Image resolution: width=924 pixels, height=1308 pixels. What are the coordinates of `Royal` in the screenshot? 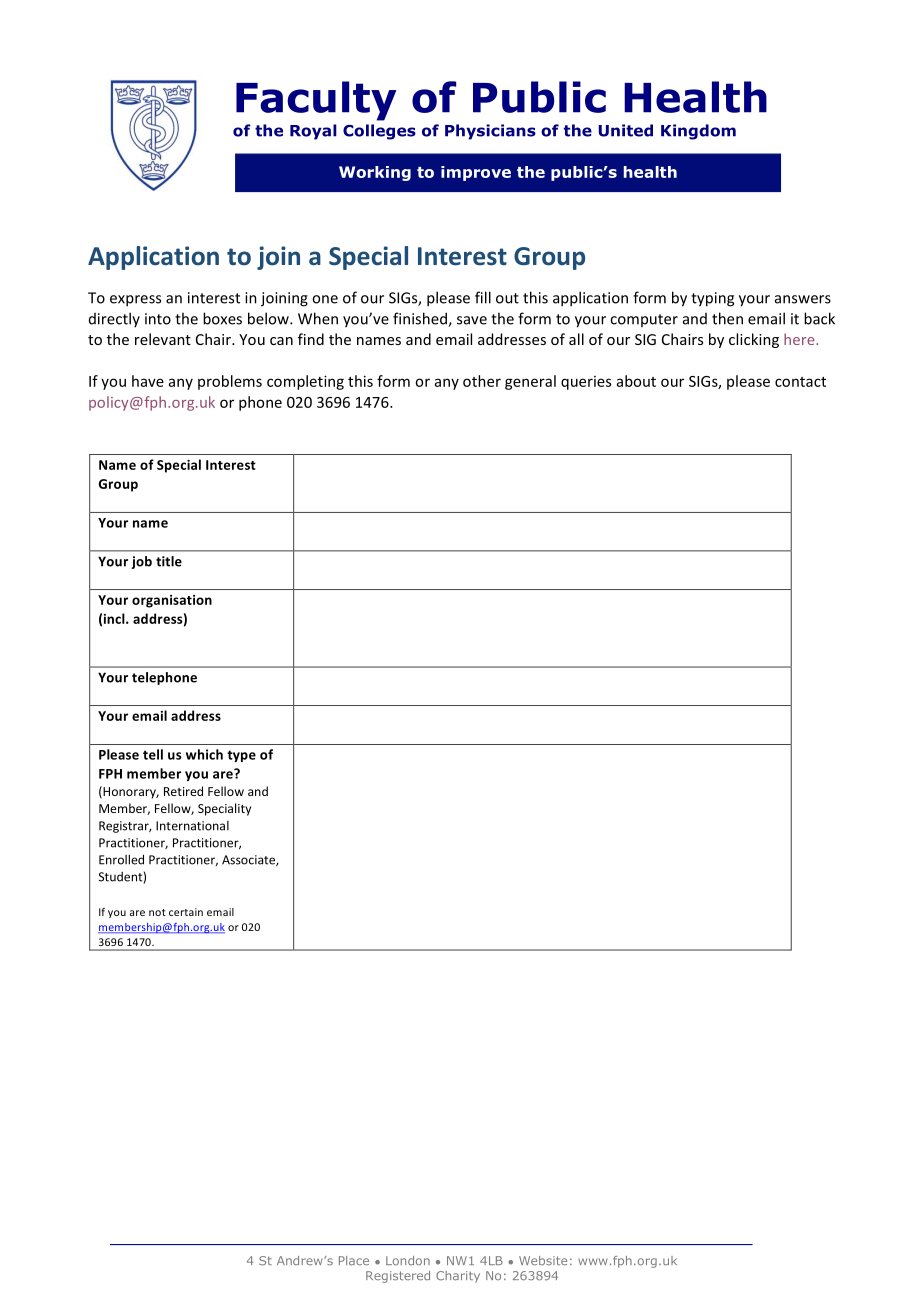 It's located at (313, 132).
